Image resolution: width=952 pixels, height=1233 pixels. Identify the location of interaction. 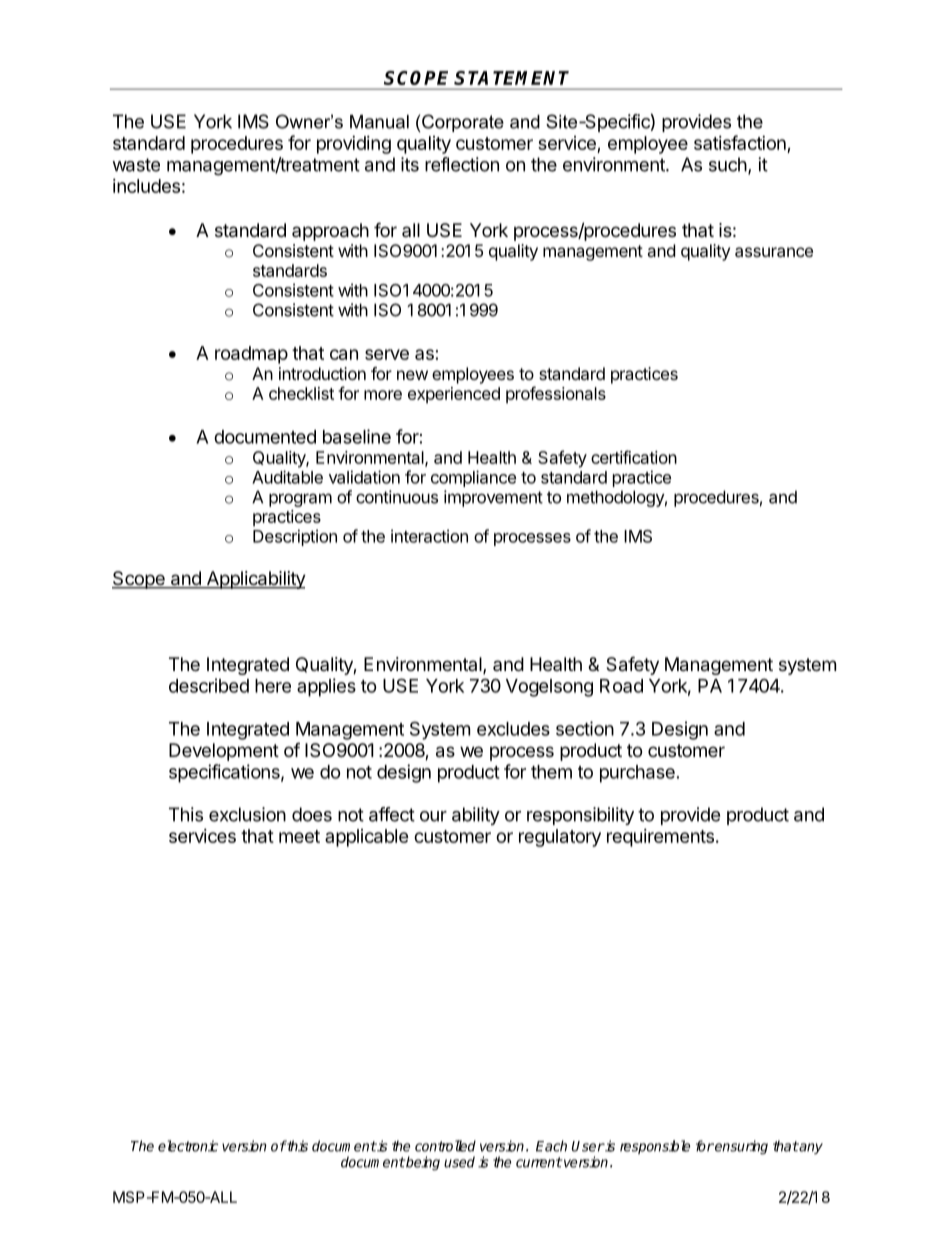
(429, 536).
